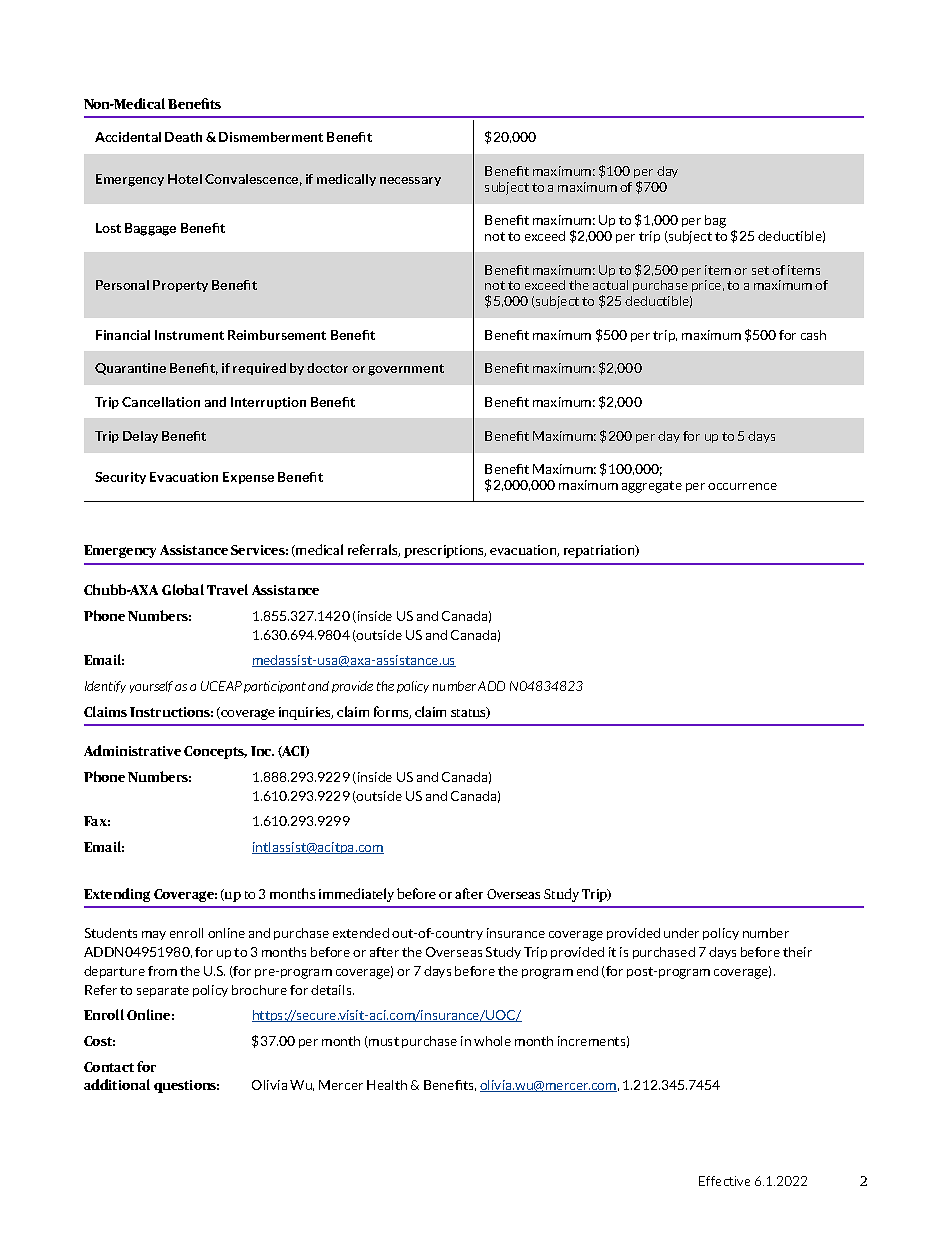 This screenshot has height=1233, width=952. Describe the element at coordinates (117, 1084) in the screenshot. I see `additional` at that location.
